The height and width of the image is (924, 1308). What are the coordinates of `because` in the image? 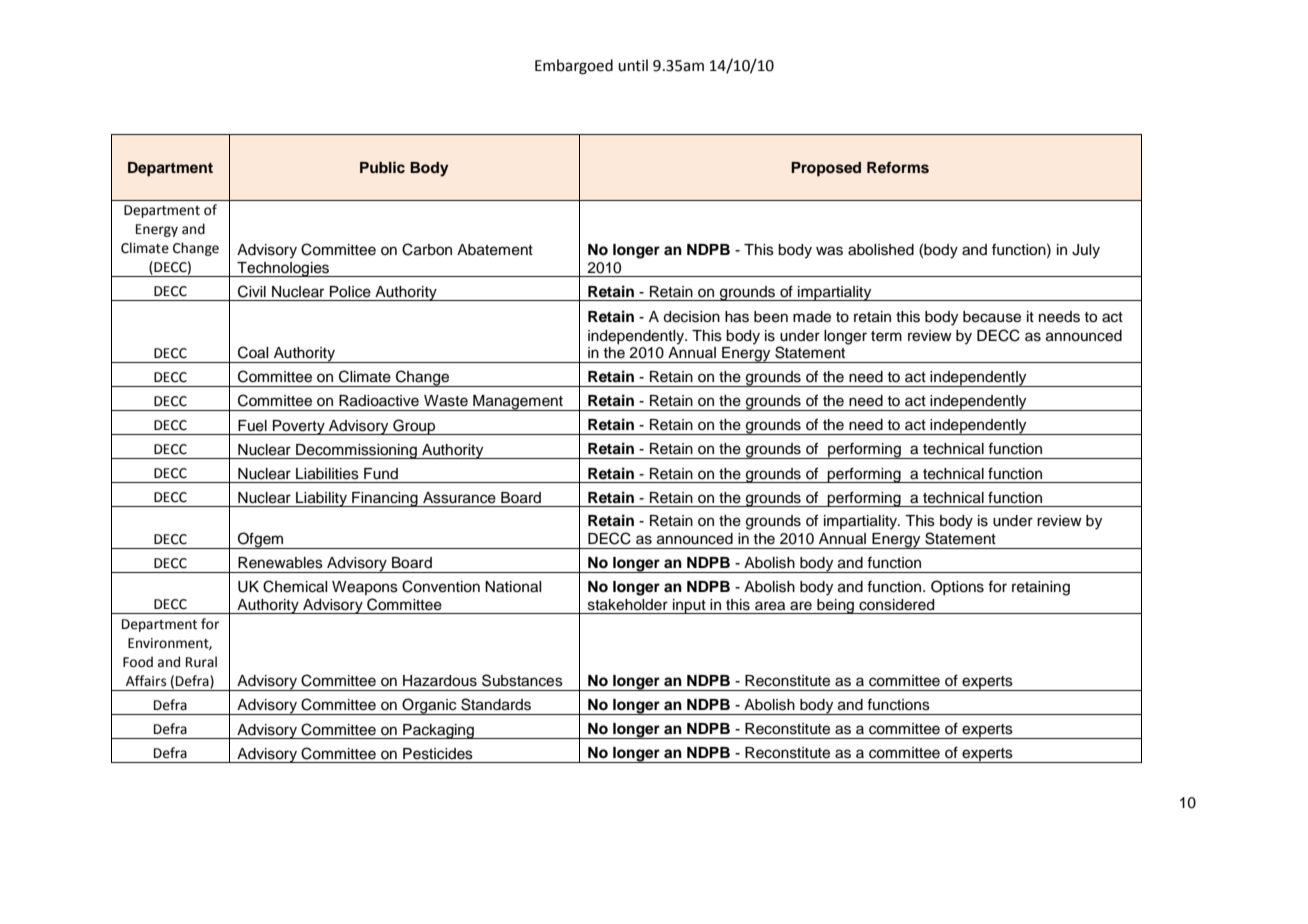 It's located at (992, 317).
